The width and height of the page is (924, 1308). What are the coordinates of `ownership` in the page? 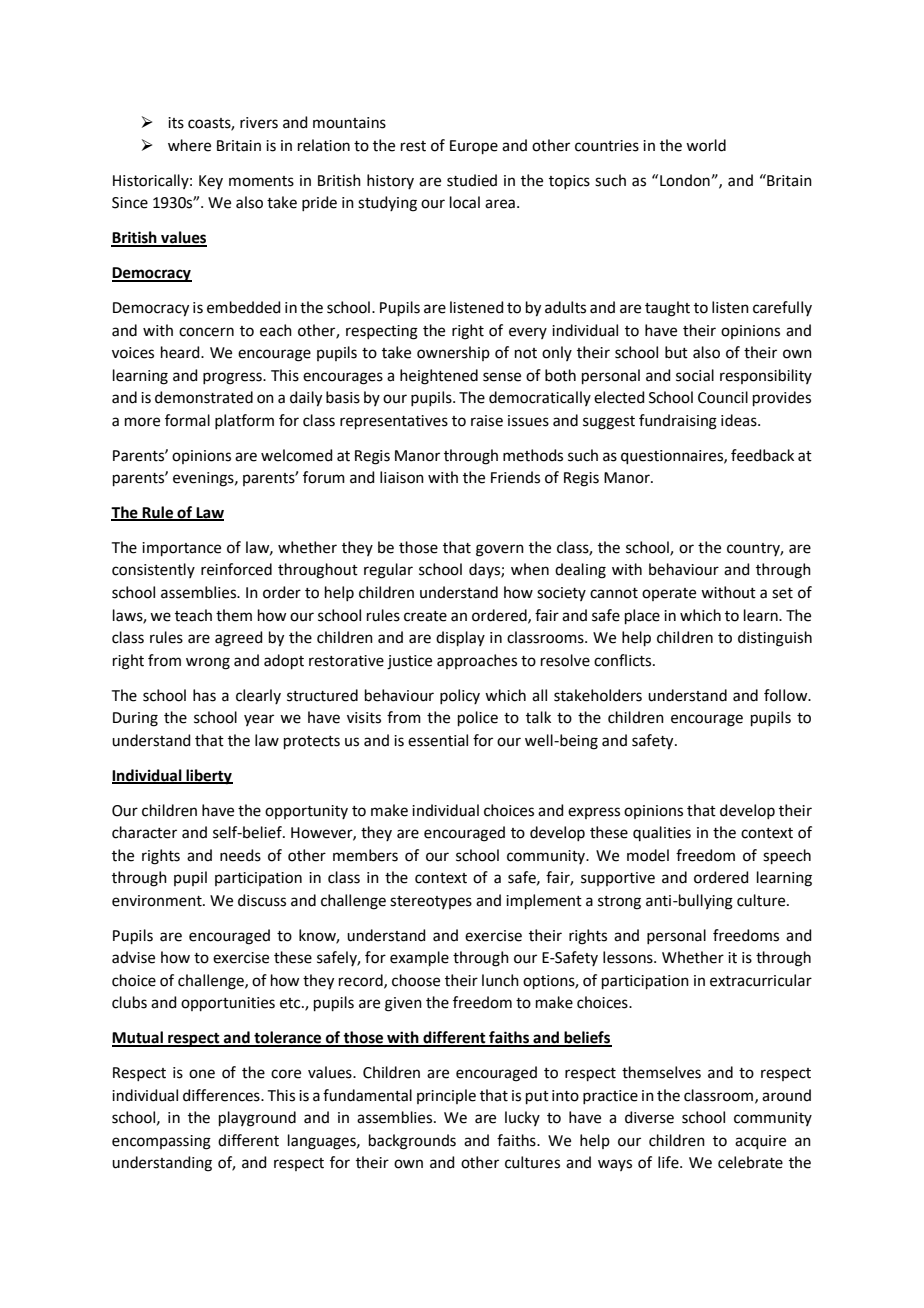 It's located at (453, 353).
